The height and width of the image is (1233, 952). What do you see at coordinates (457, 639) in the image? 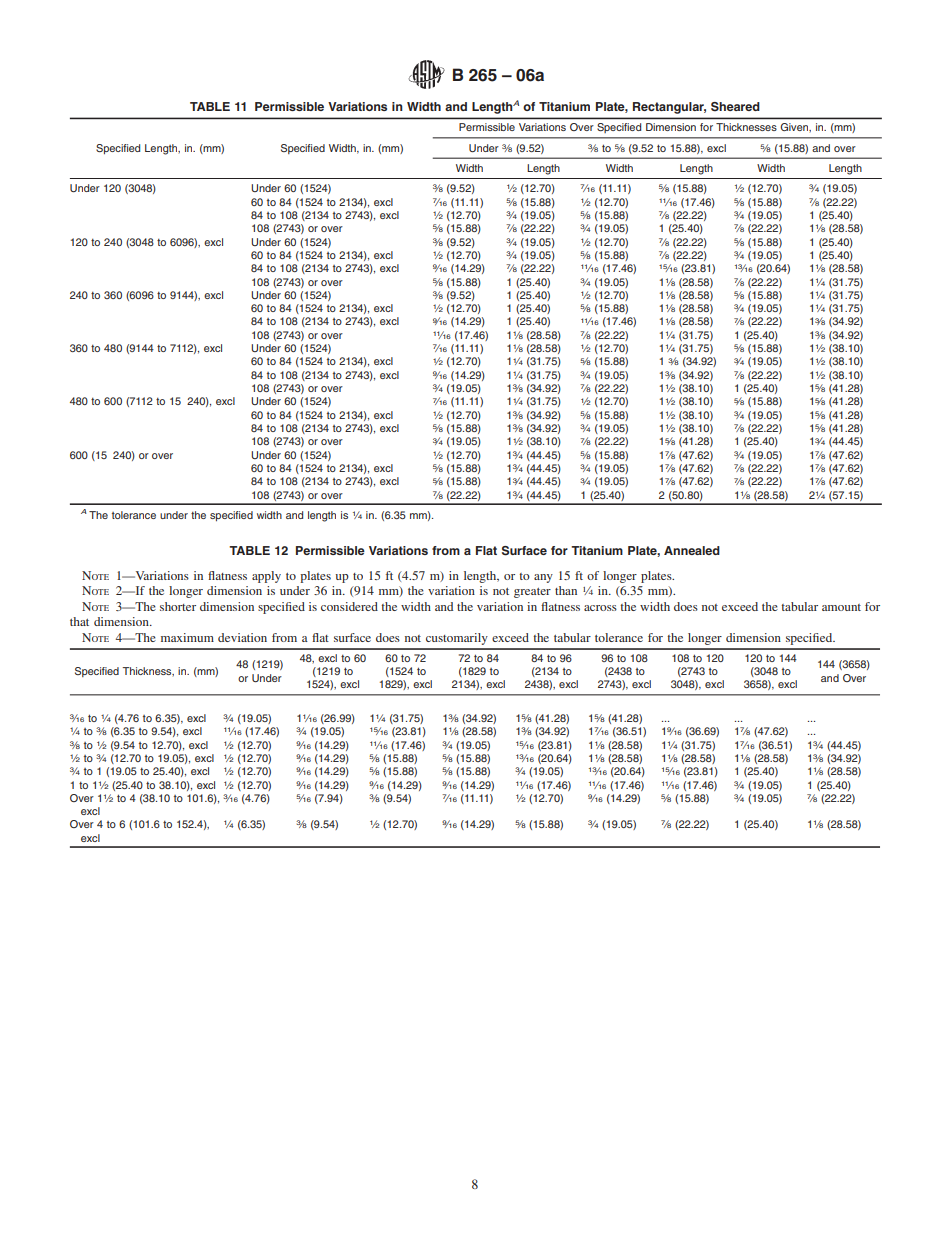
I see `customarily` at bounding box center [457, 639].
